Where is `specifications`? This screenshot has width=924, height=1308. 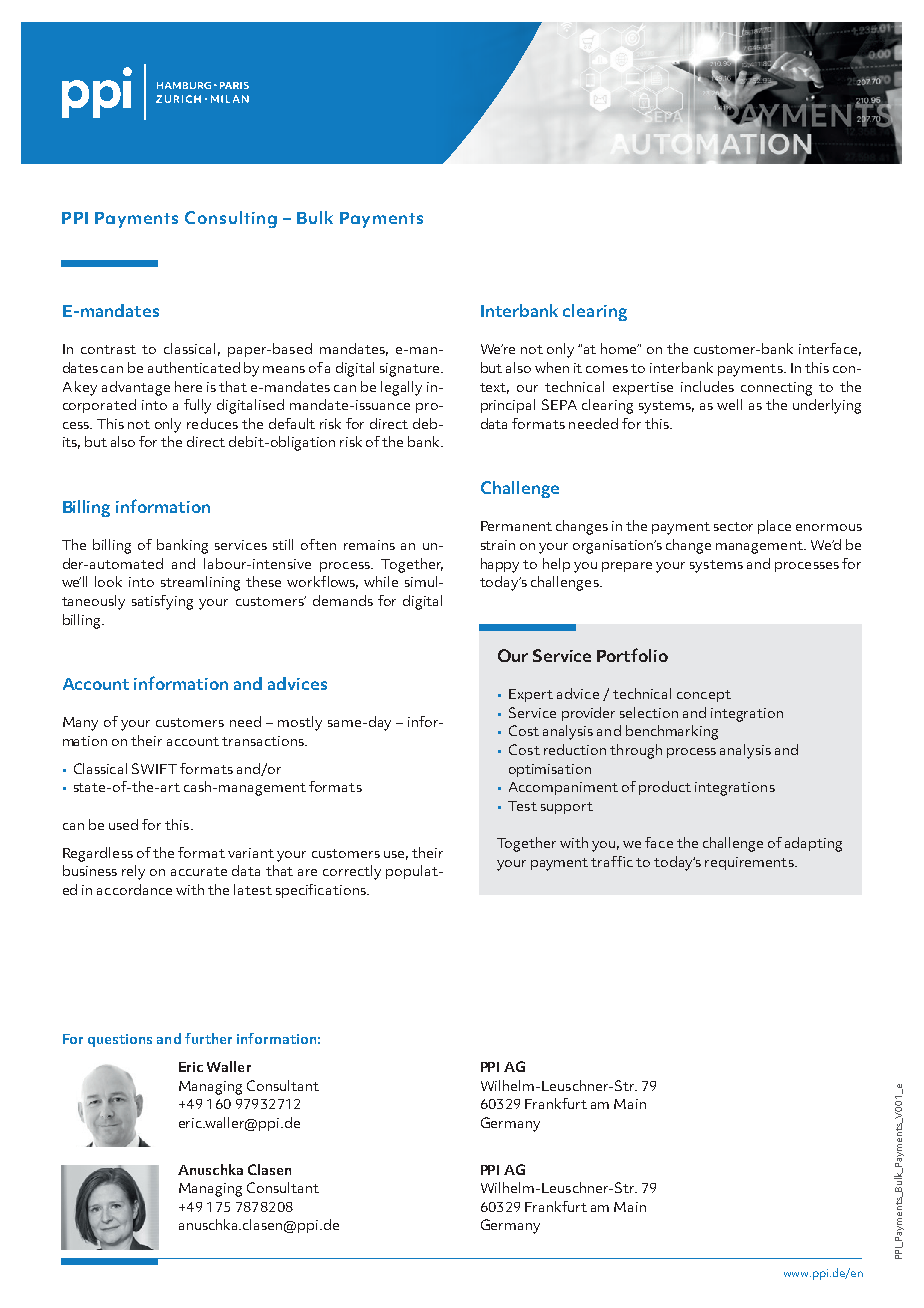
specifications is located at coordinates (322, 891).
